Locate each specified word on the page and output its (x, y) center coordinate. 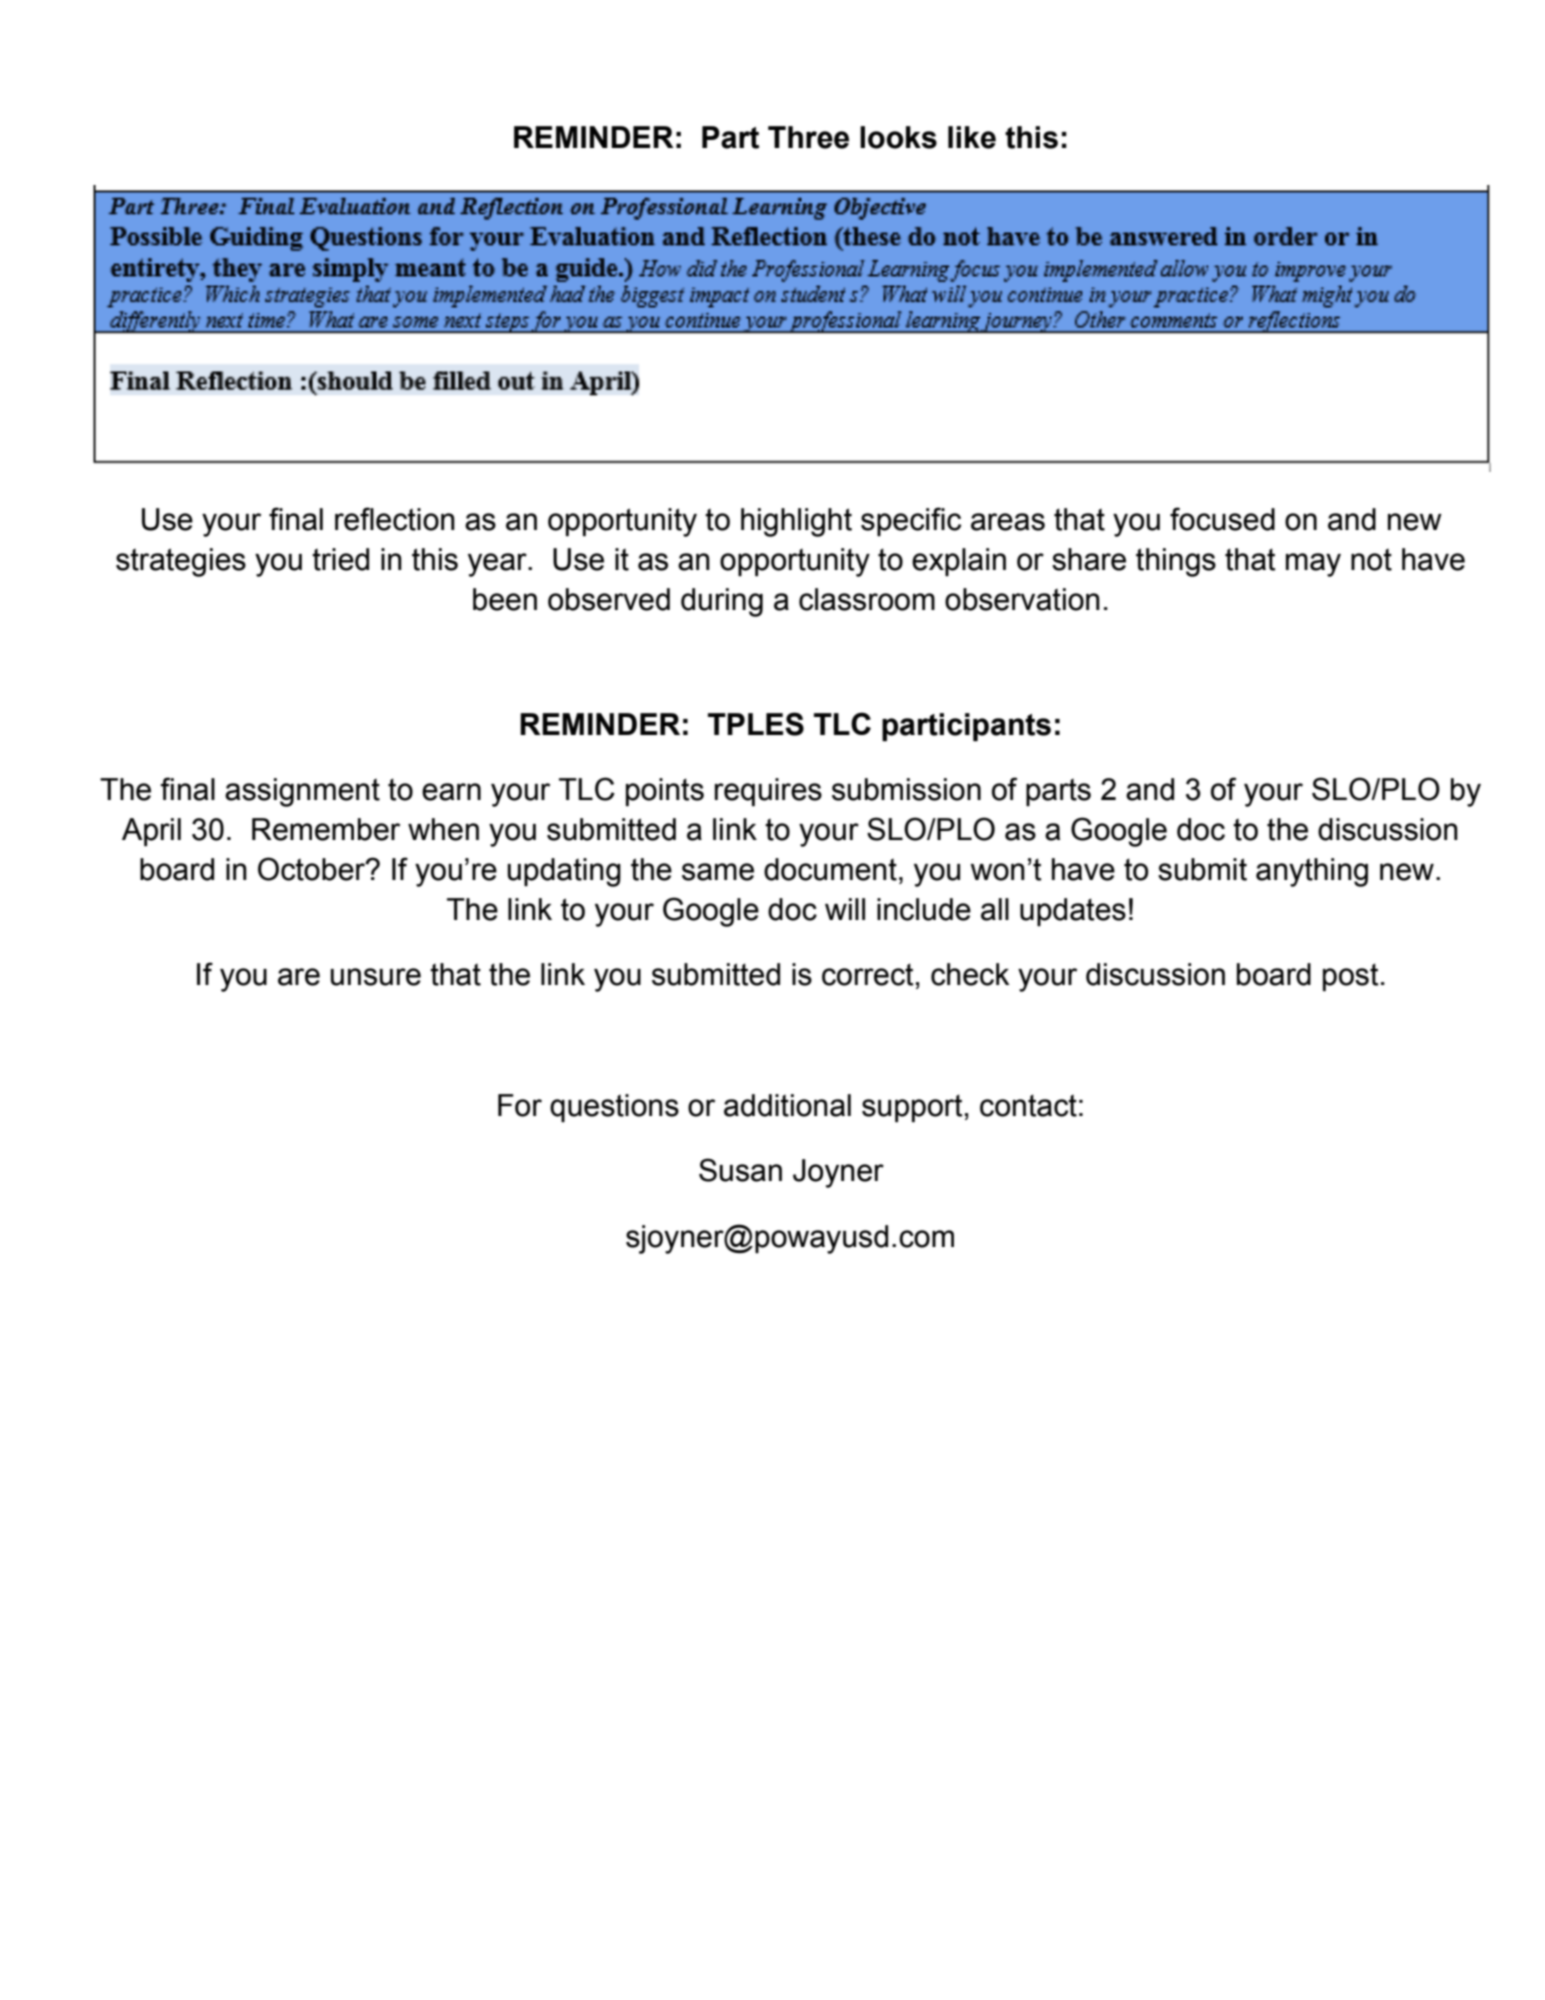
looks (898, 137)
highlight (796, 522)
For (520, 1105)
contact (1028, 1105)
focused (1222, 519)
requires (768, 792)
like (972, 137)
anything (1312, 872)
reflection (395, 519)
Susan (740, 1170)
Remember (326, 829)
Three (808, 137)
